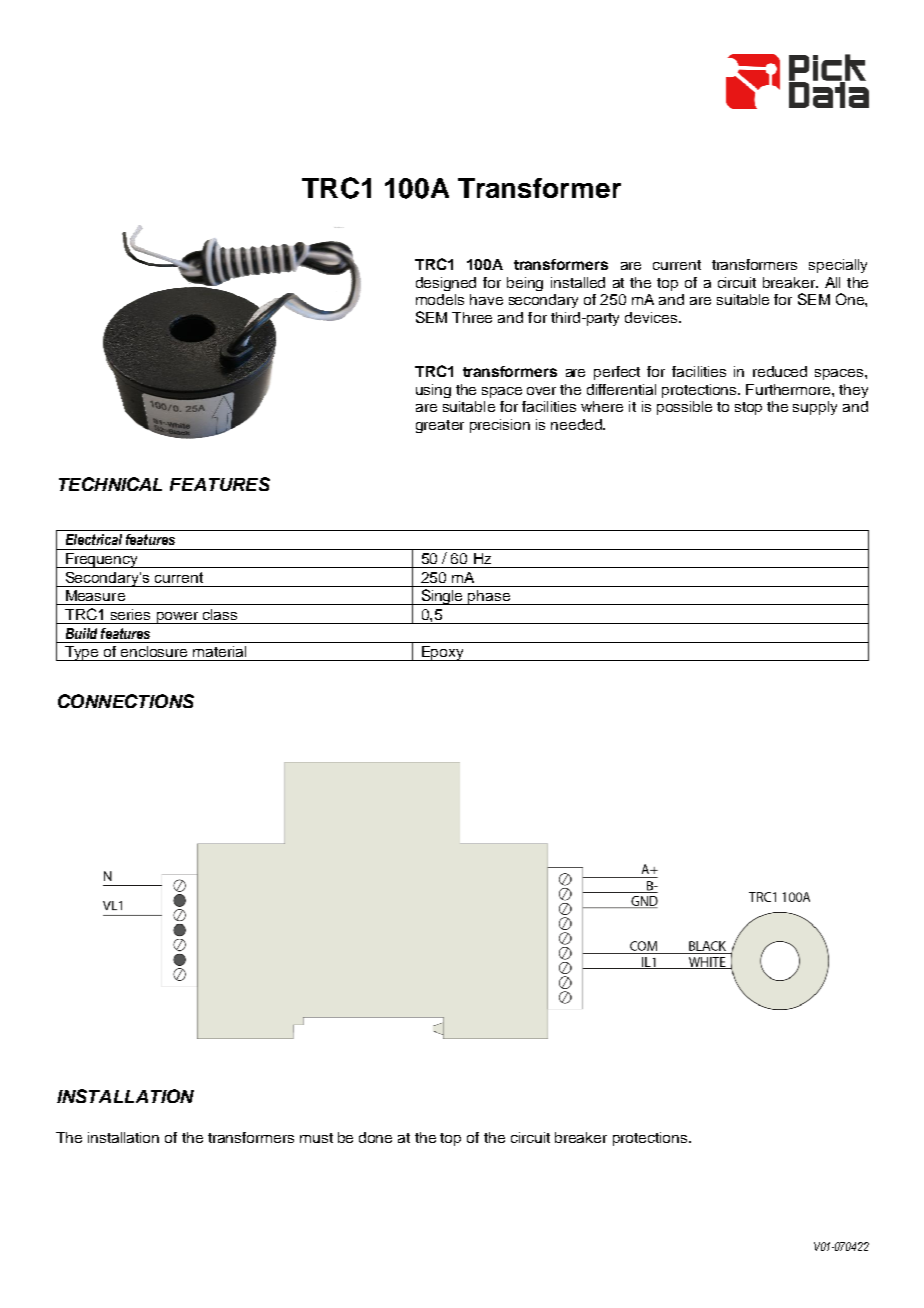  Describe the element at coordinates (442, 597) in the screenshot. I see `Single` at that location.
